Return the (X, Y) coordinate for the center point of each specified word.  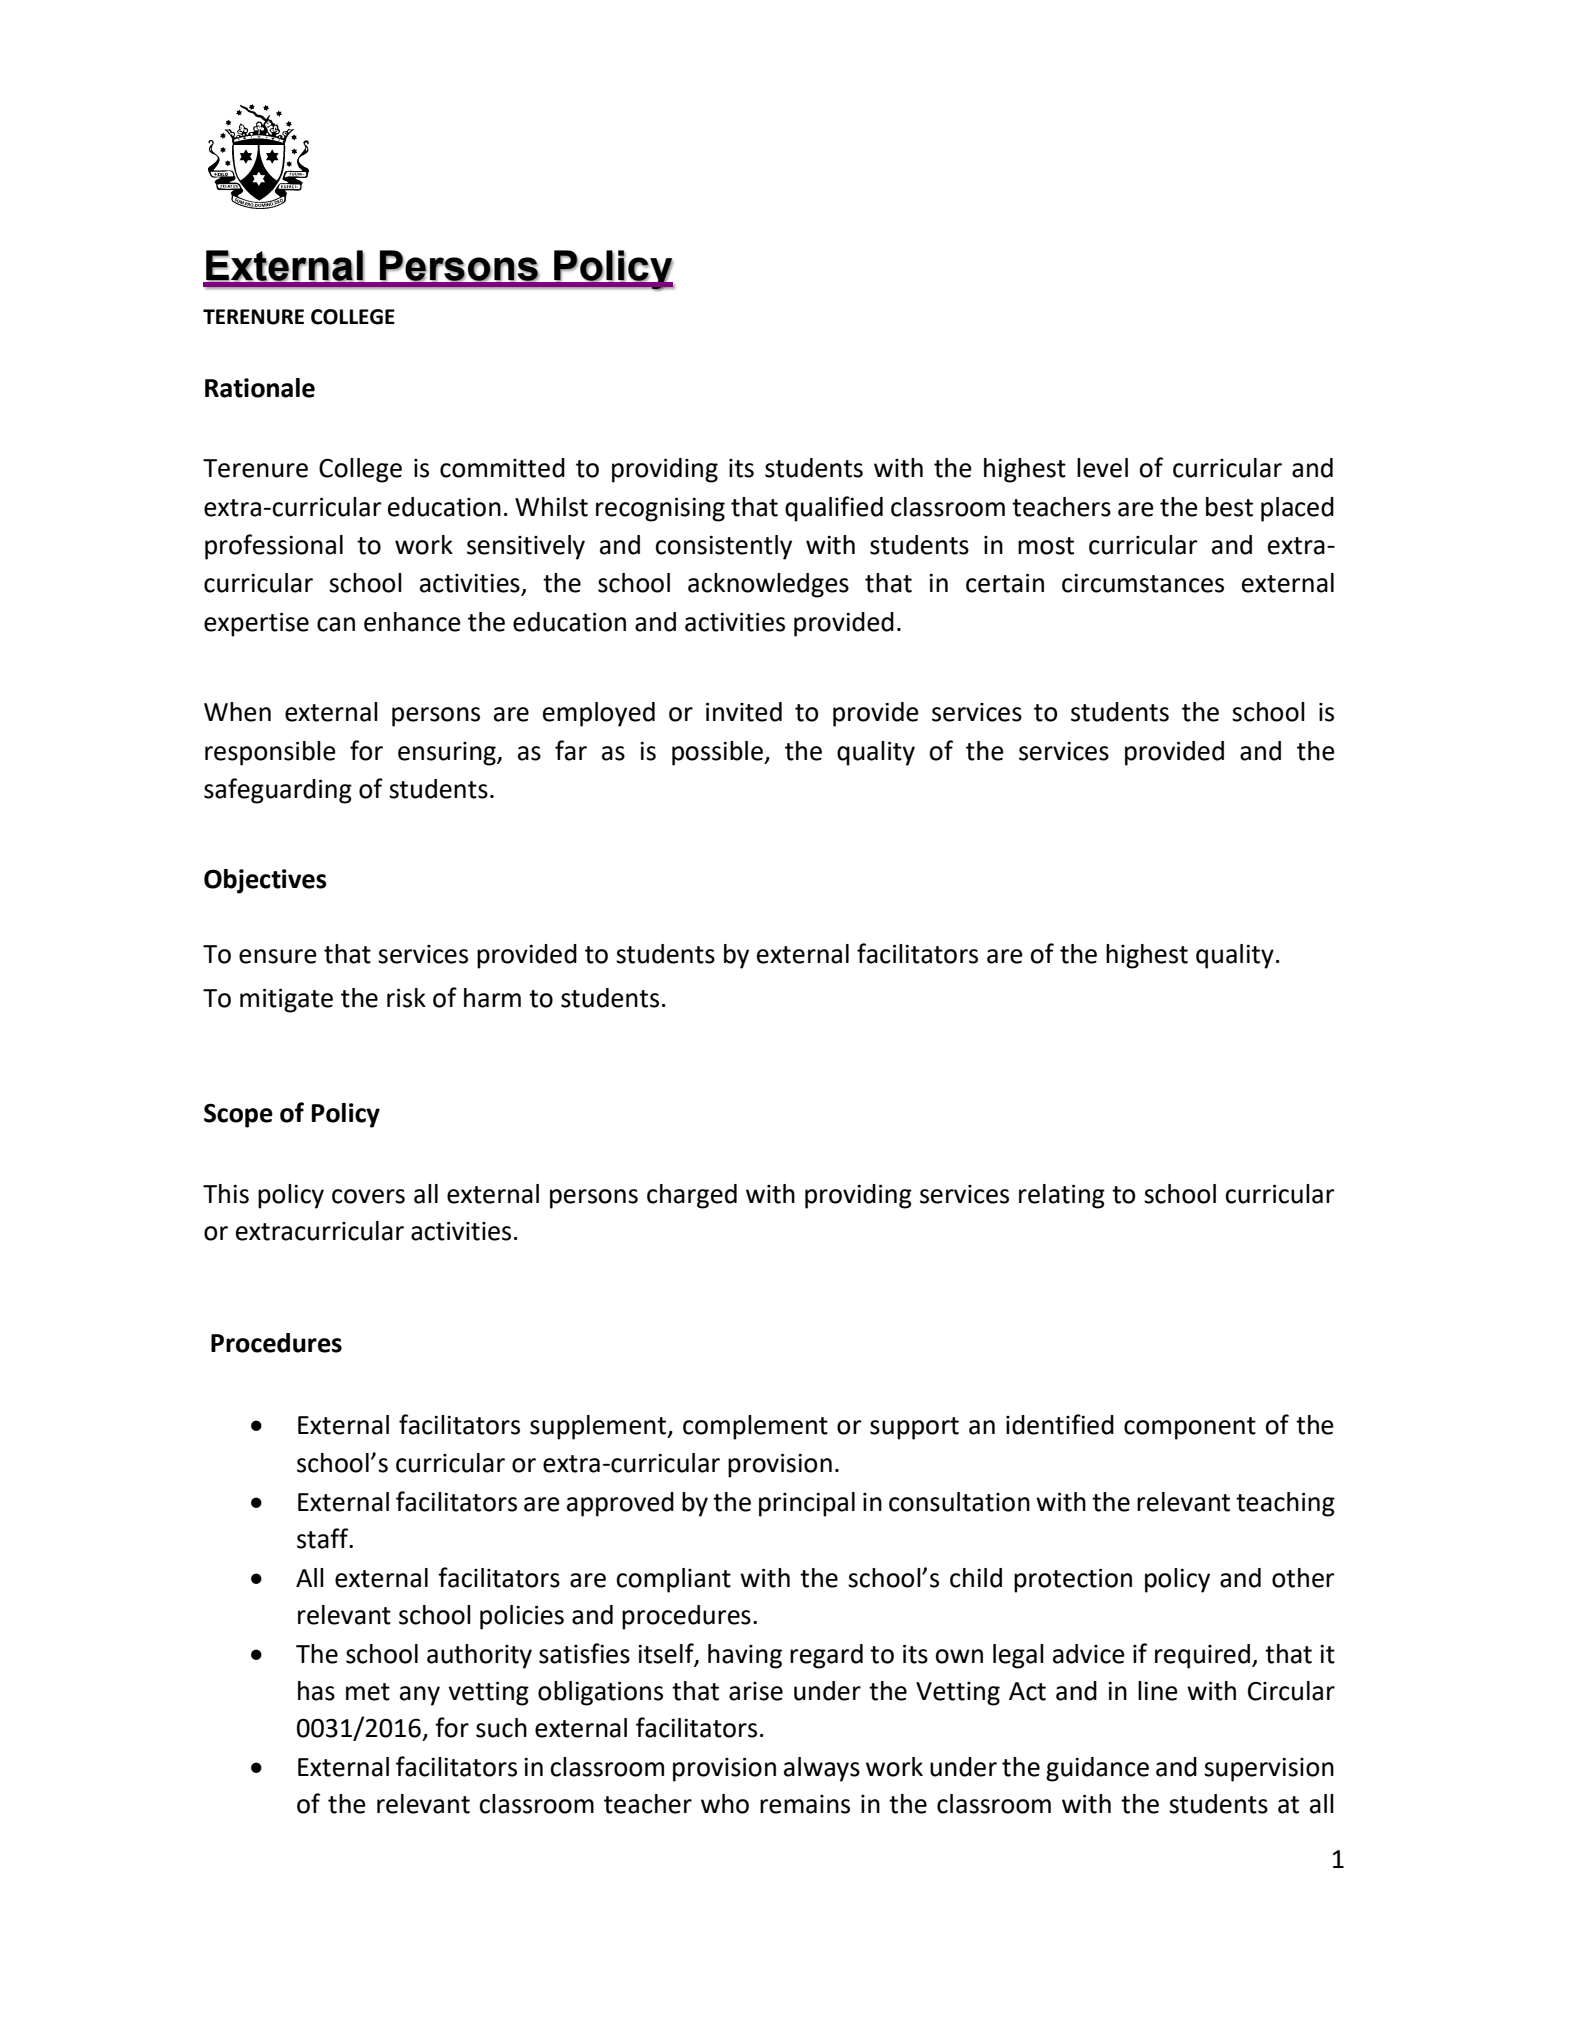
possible (718, 753)
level (1102, 468)
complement (755, 1427)
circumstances (1143, 583)
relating (1062, 1196)
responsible (270, 753)
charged (692, 1196)
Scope (238, 1115)
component (1190, 1428)
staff (323, 1538)
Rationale (260, 388)
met (368, 1692)
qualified (834, 509)
